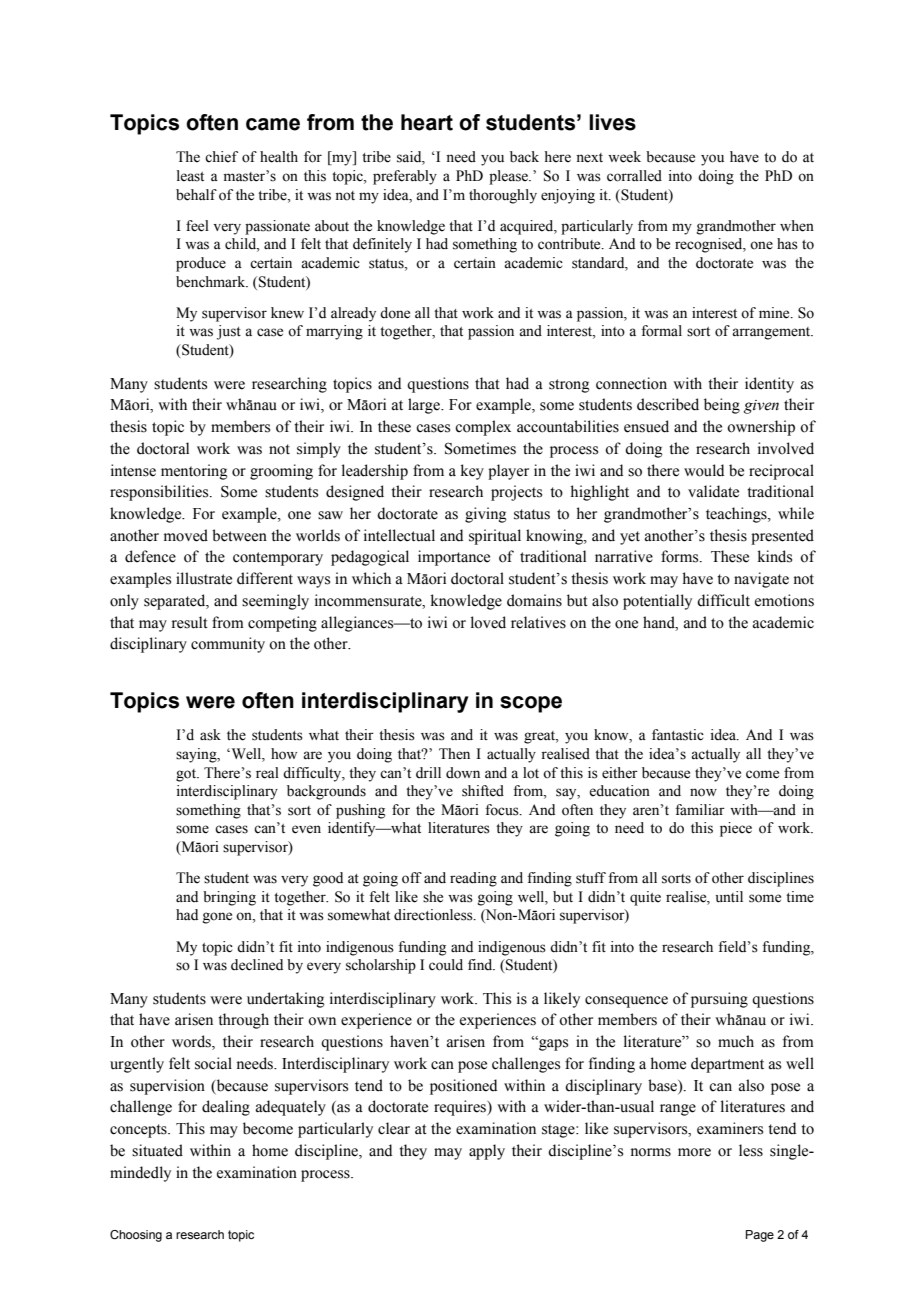 The width and height of the screenshot is (924, 1308). I want to click on chief, so click(221, 157).
